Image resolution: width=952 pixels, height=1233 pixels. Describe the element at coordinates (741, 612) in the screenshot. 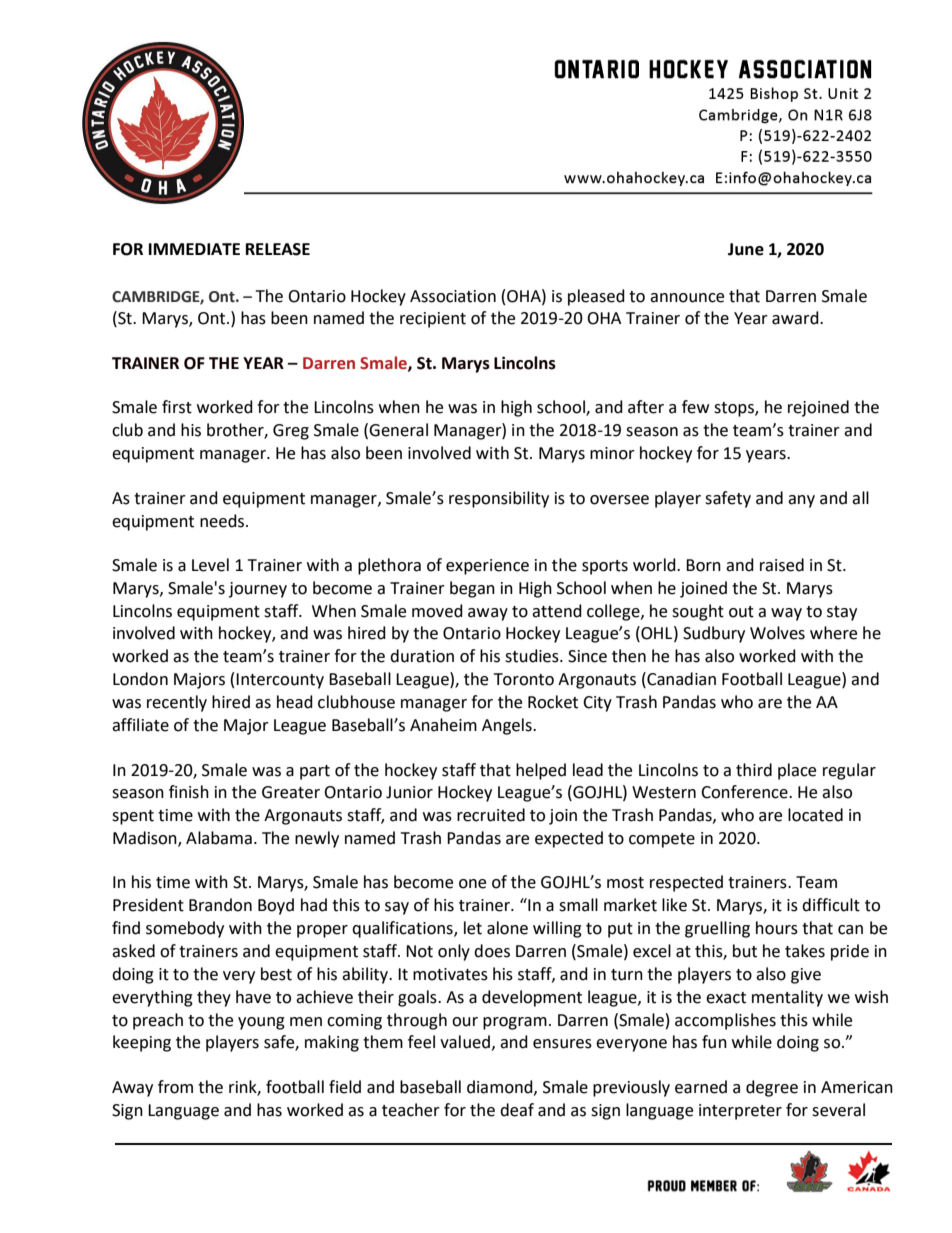

I see `out` at that location.
